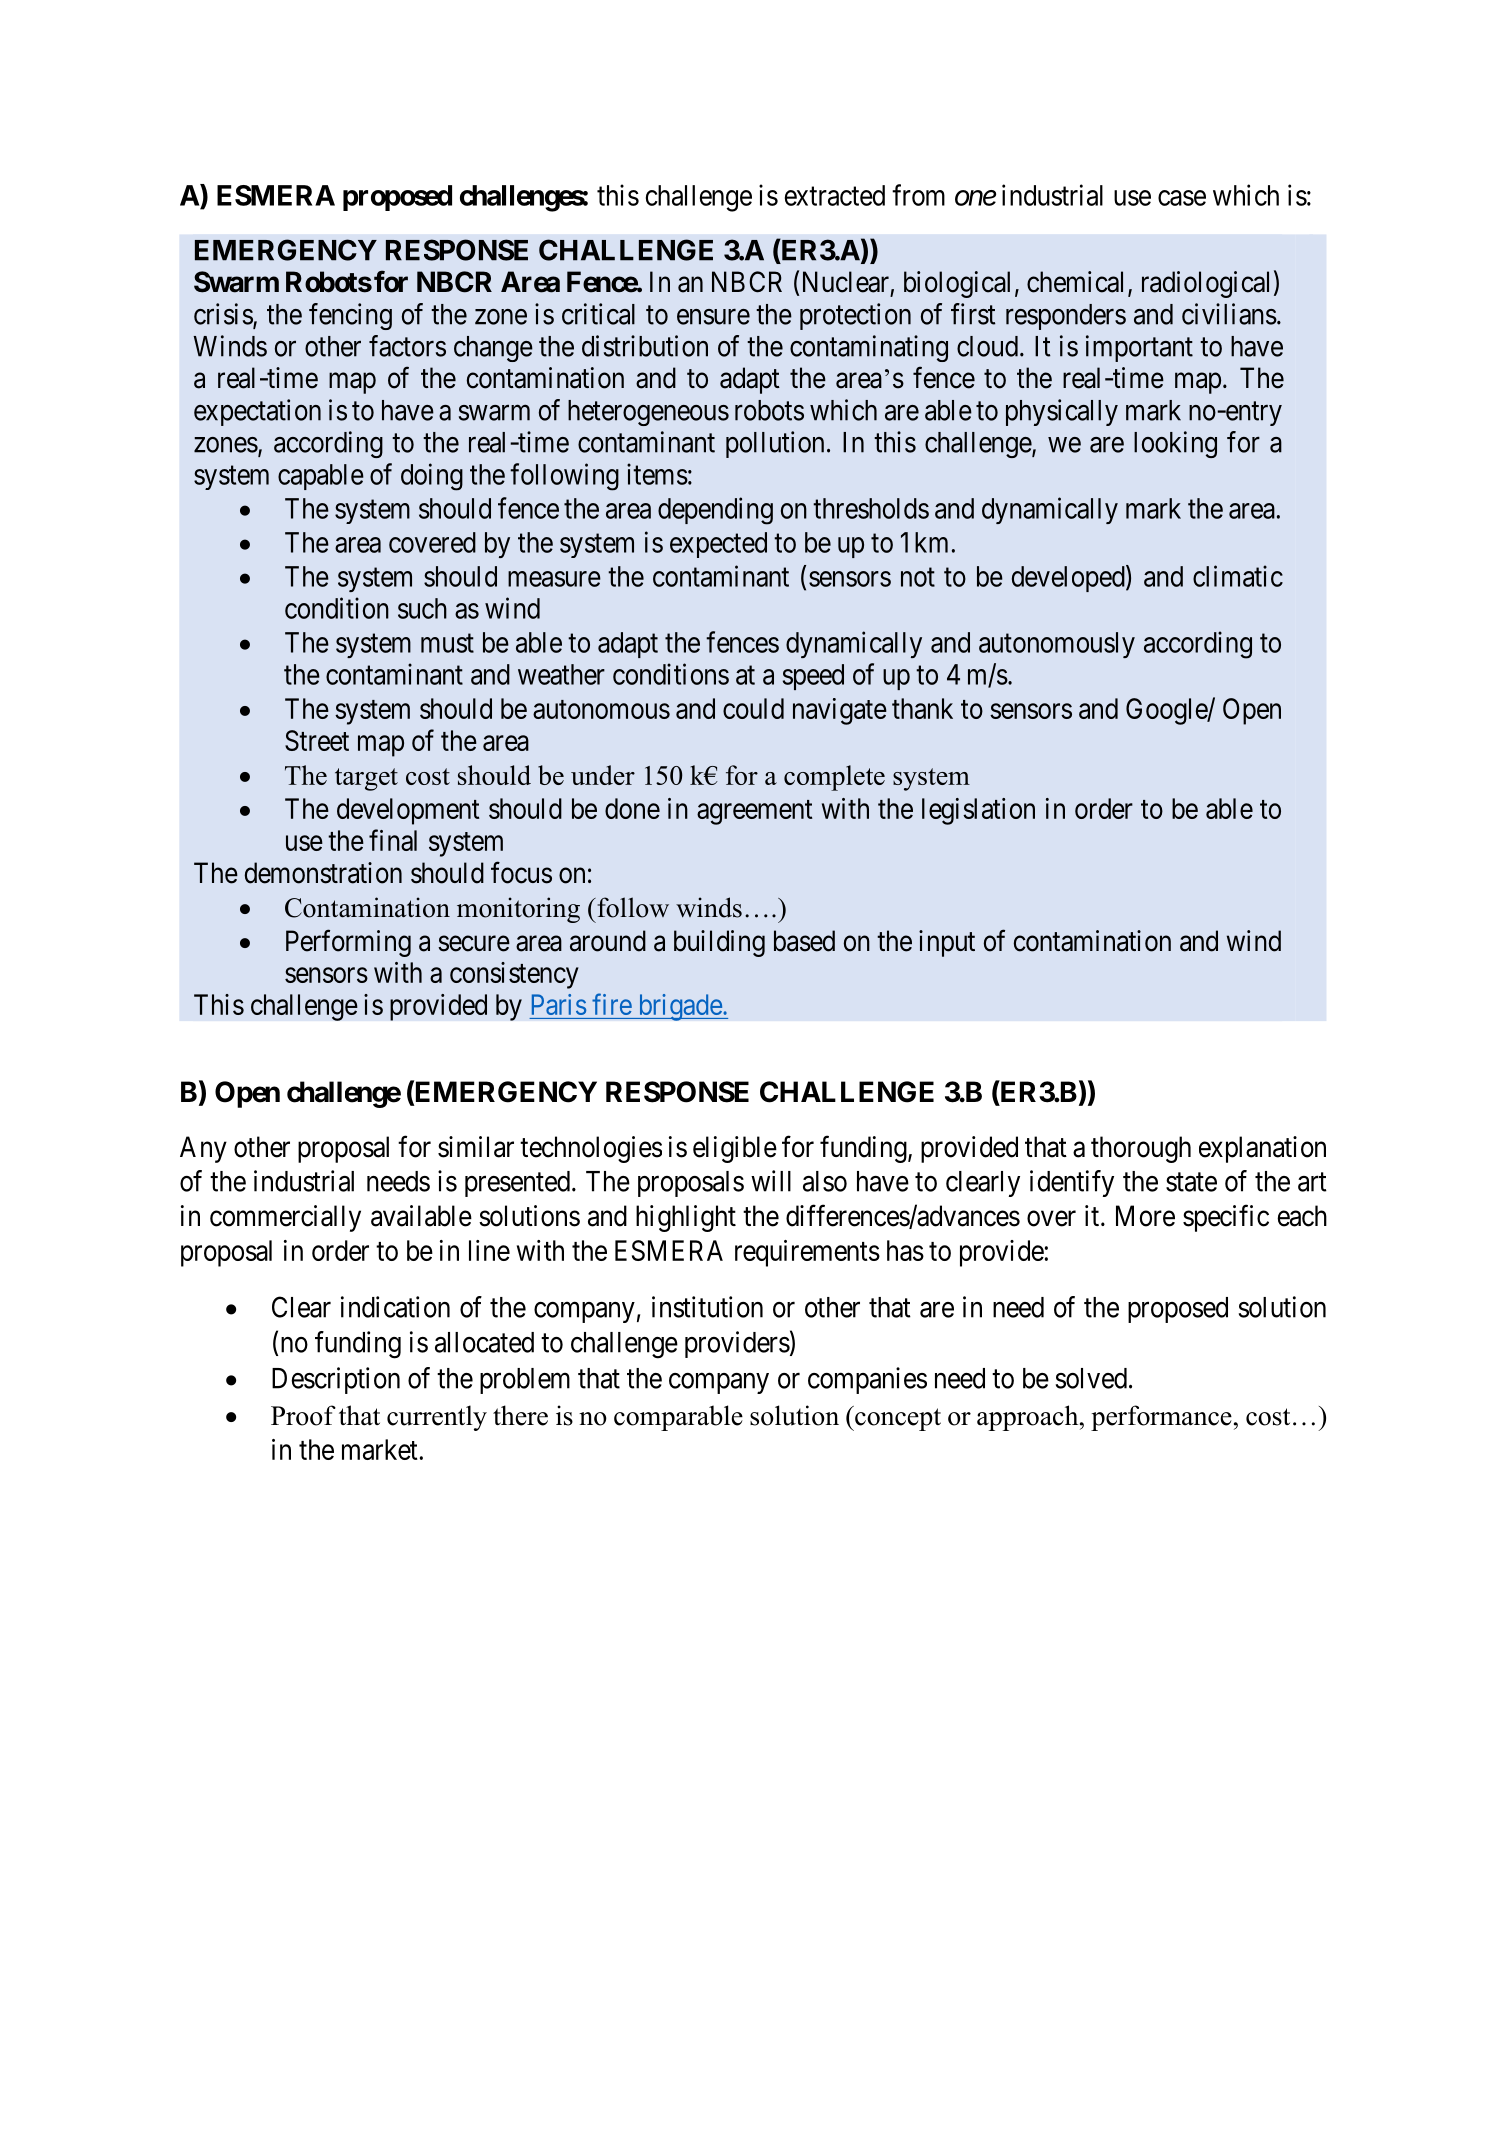 This page has width=1507, height=2132. What do you see at coordinates (754, 812) in the page?
I see `agreement` at bounding box center [754, 812].
